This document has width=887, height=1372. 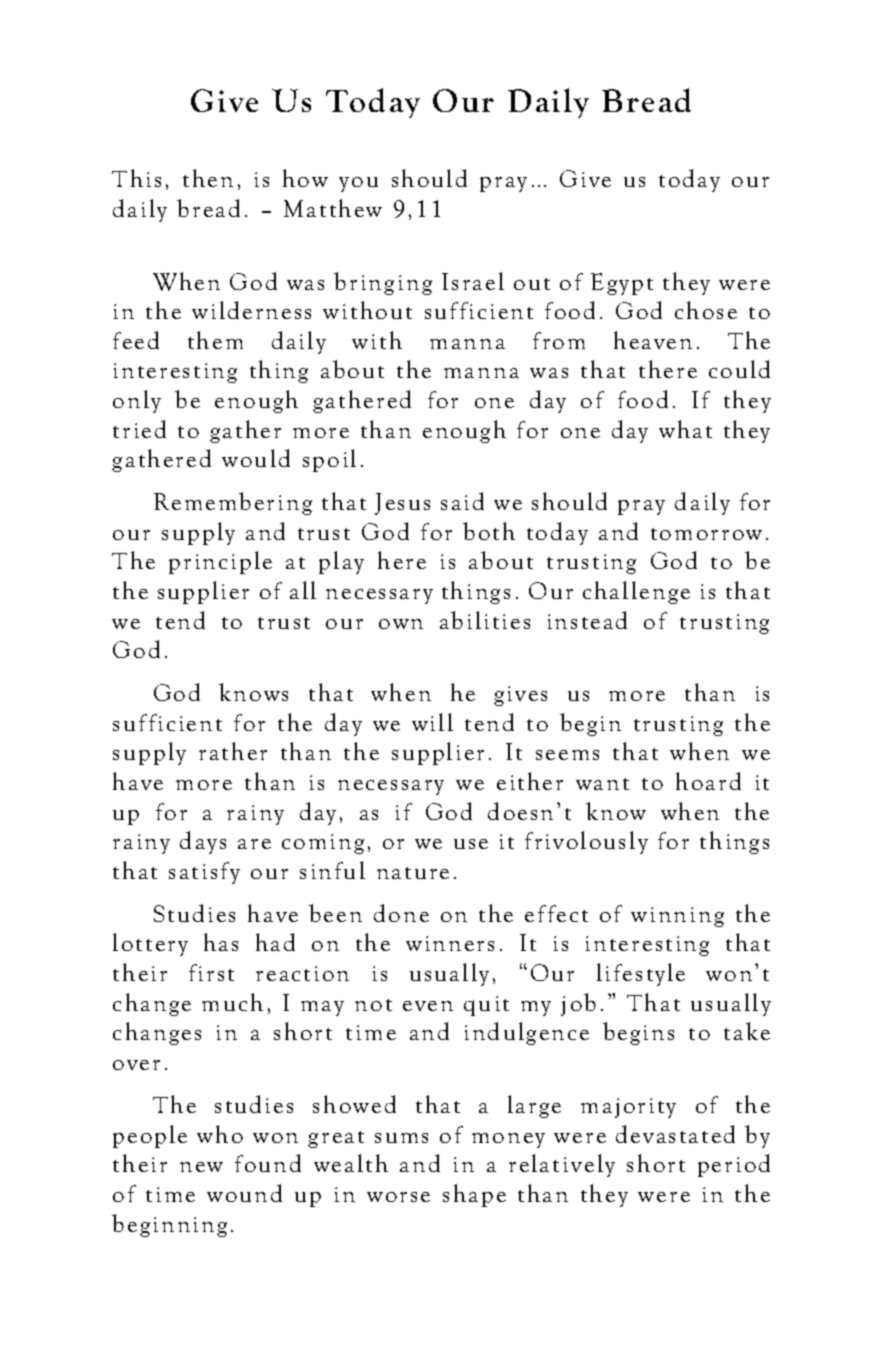 What do you see at coordinates (201, 1167) in the document?
I see `new` at bounding box center [201, 1167].
